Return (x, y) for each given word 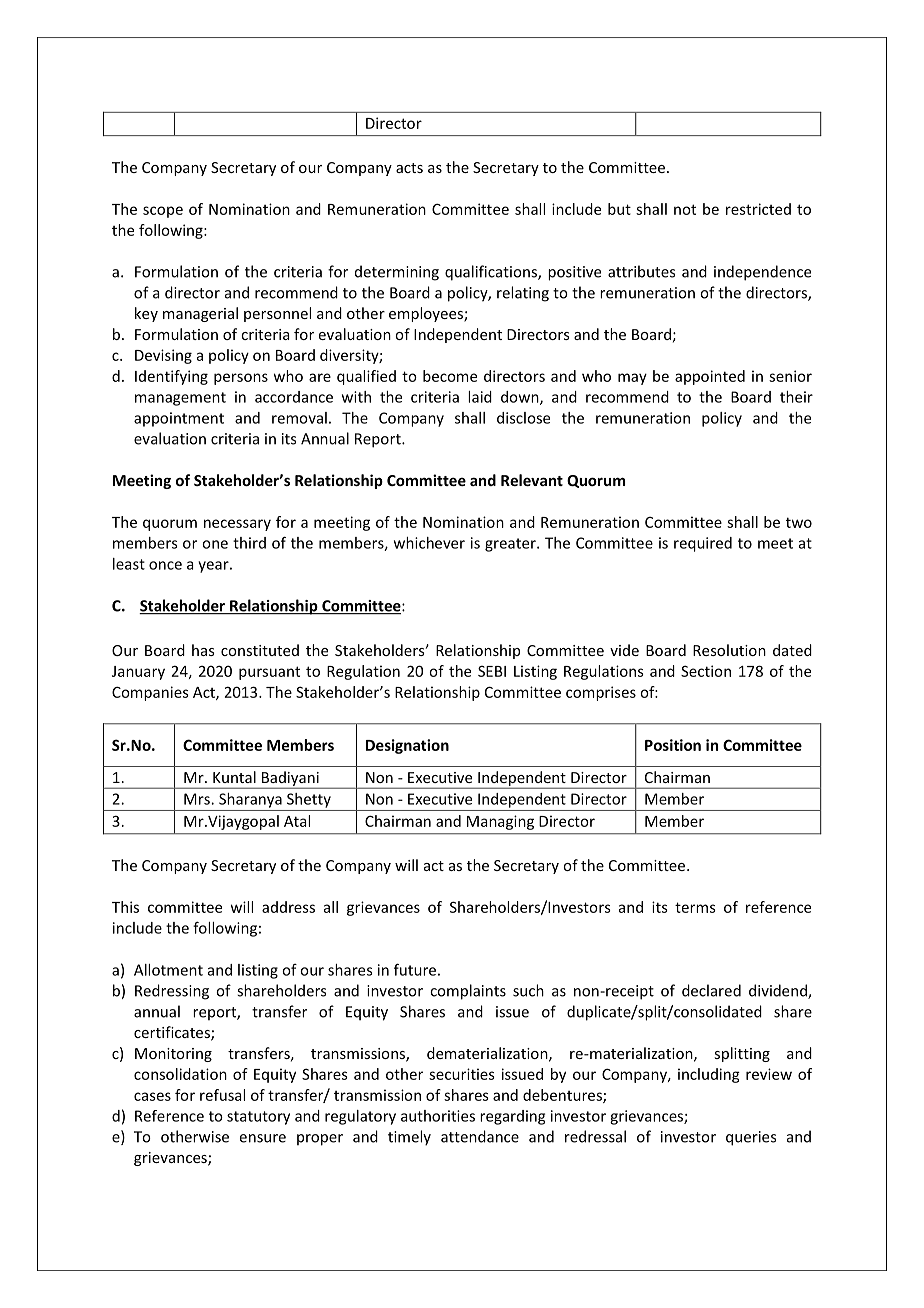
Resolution (729, 650)
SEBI (492, 671)
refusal (222, 1095)
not (685, 209)
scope (163, 212)
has (203, 650)
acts (409, 168)
